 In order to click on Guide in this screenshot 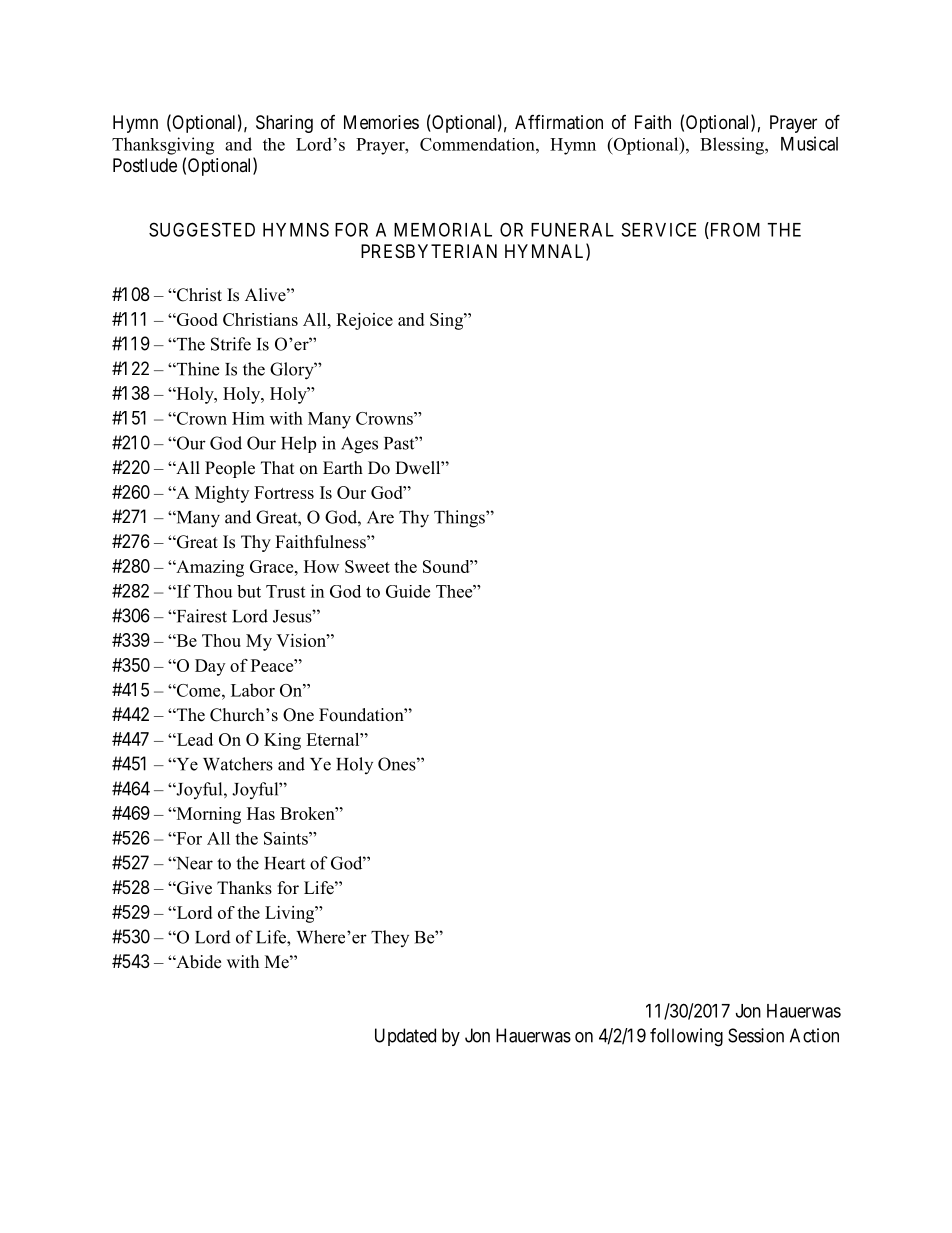, I will do `click(408, 591)`.
